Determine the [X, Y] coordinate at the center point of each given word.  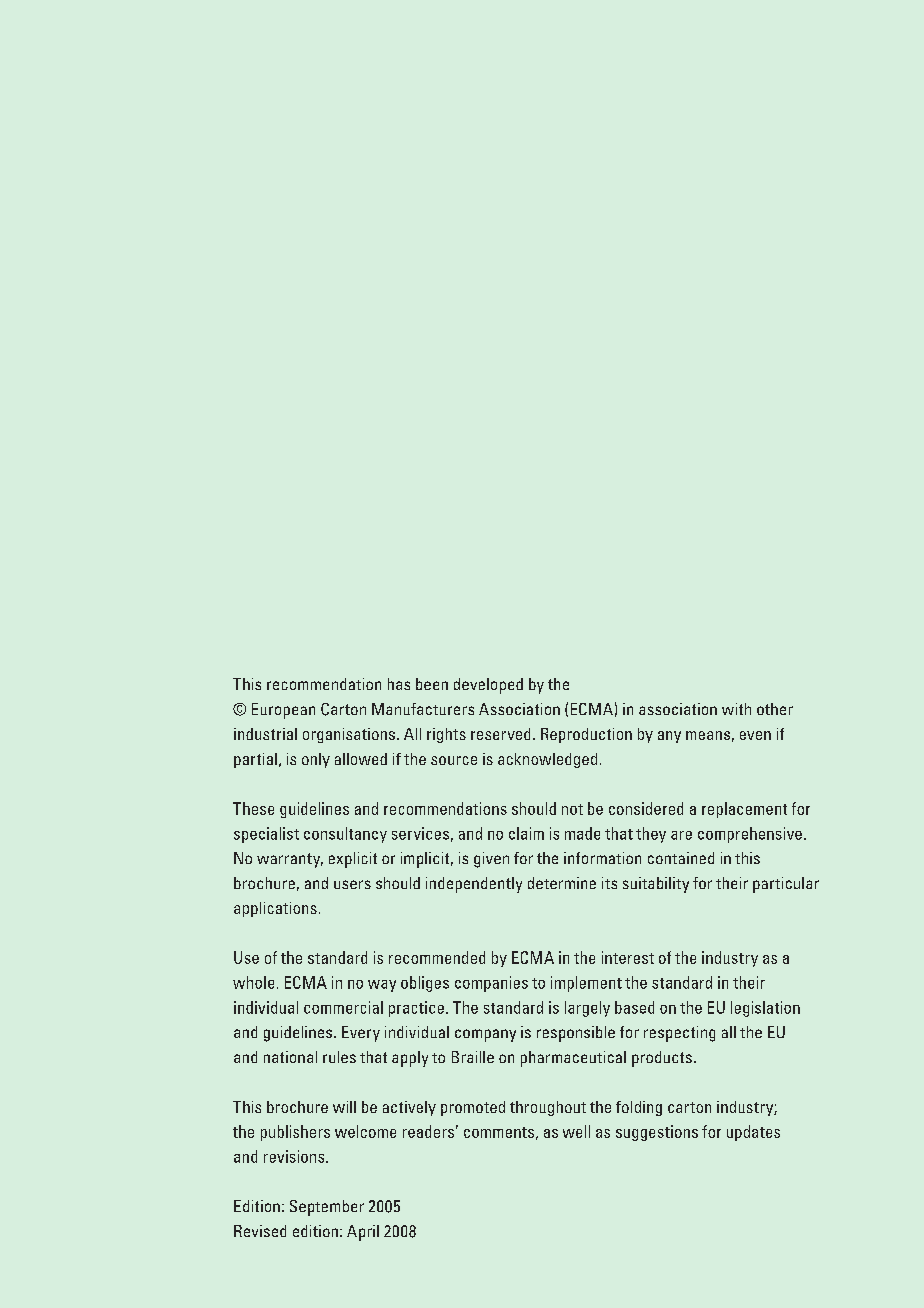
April [363, 1233]
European [283, 711]
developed [488, 686]
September [327, 1208]
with [736, 709]
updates [753, 1133]
